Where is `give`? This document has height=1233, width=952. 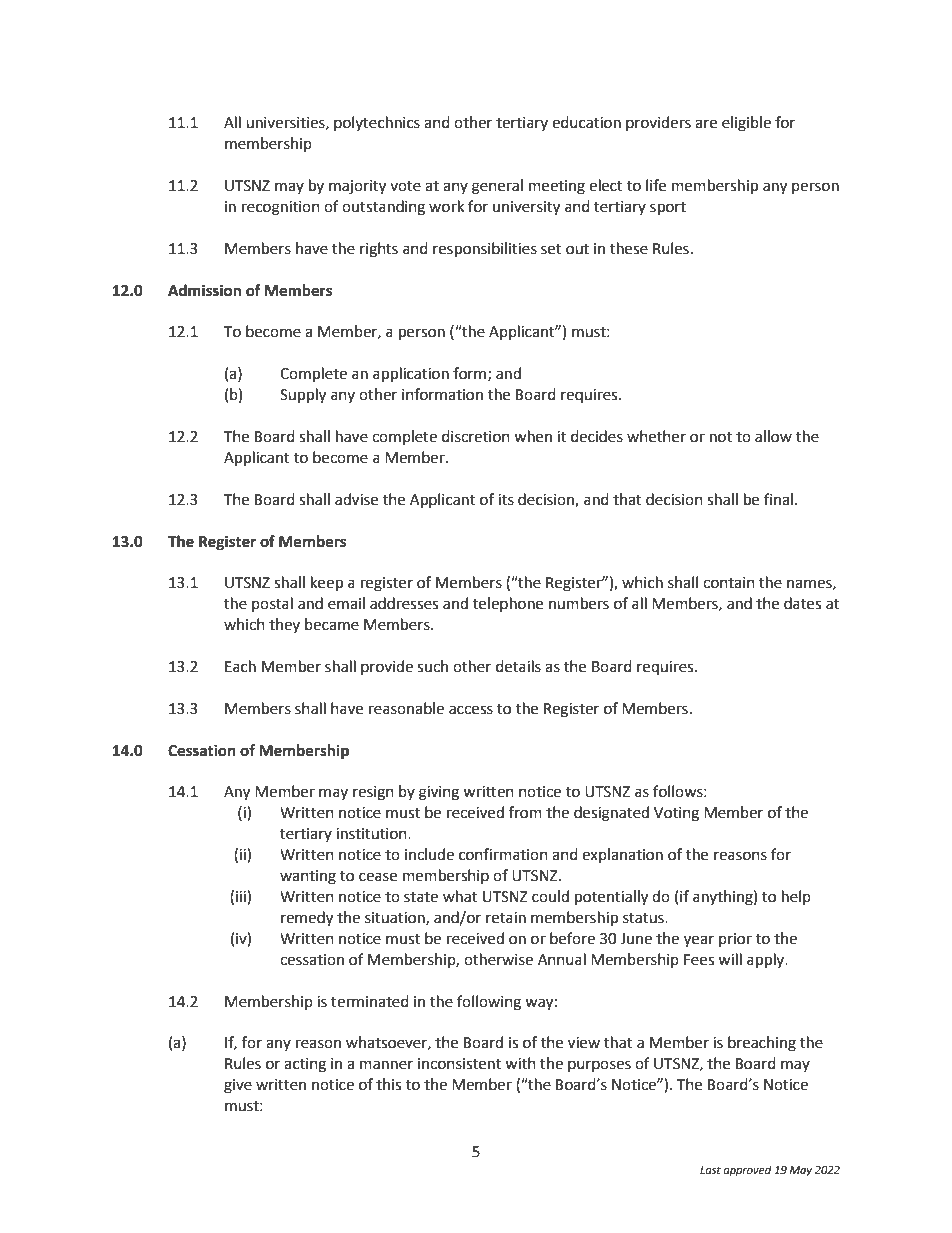 give is located at coordinates (238, 1086).
